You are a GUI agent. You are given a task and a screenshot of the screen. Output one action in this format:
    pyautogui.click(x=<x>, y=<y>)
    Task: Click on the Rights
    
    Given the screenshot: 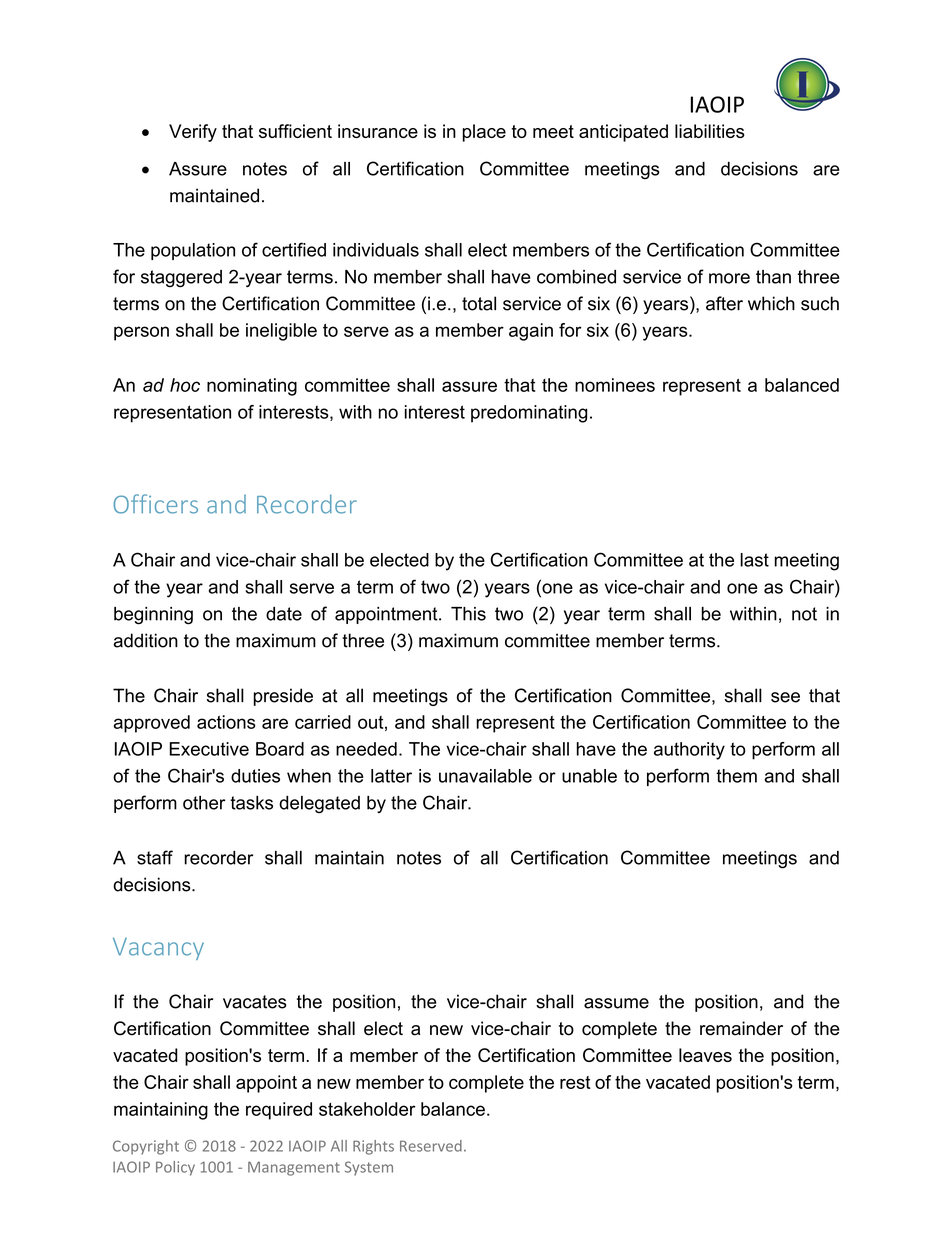 What is the action you would take?
    pyautogui.click(x=373, y=1147)
